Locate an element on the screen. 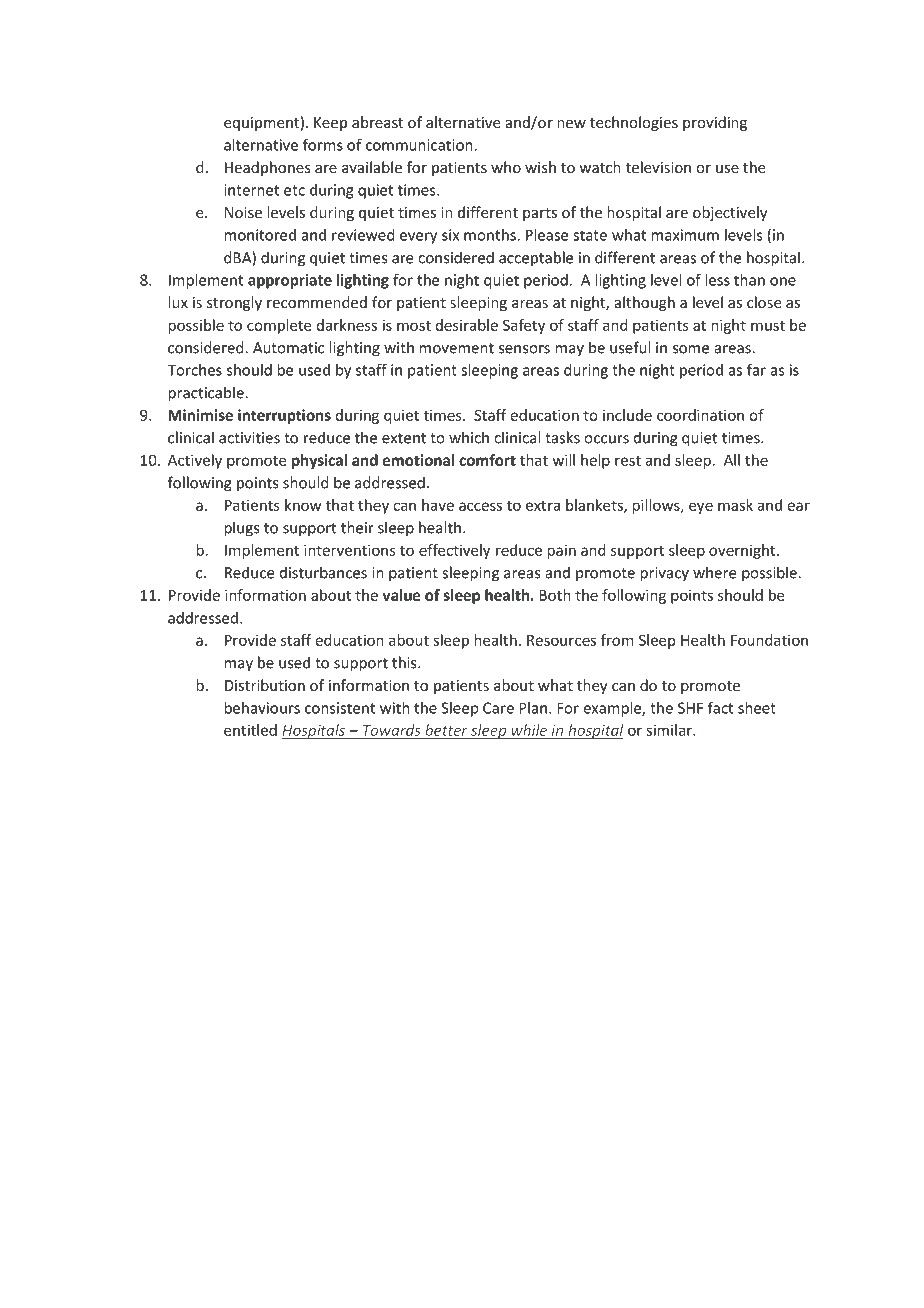 The width and height of the screenshot is (924, 1308). where is located at coordinates (715, 572).
